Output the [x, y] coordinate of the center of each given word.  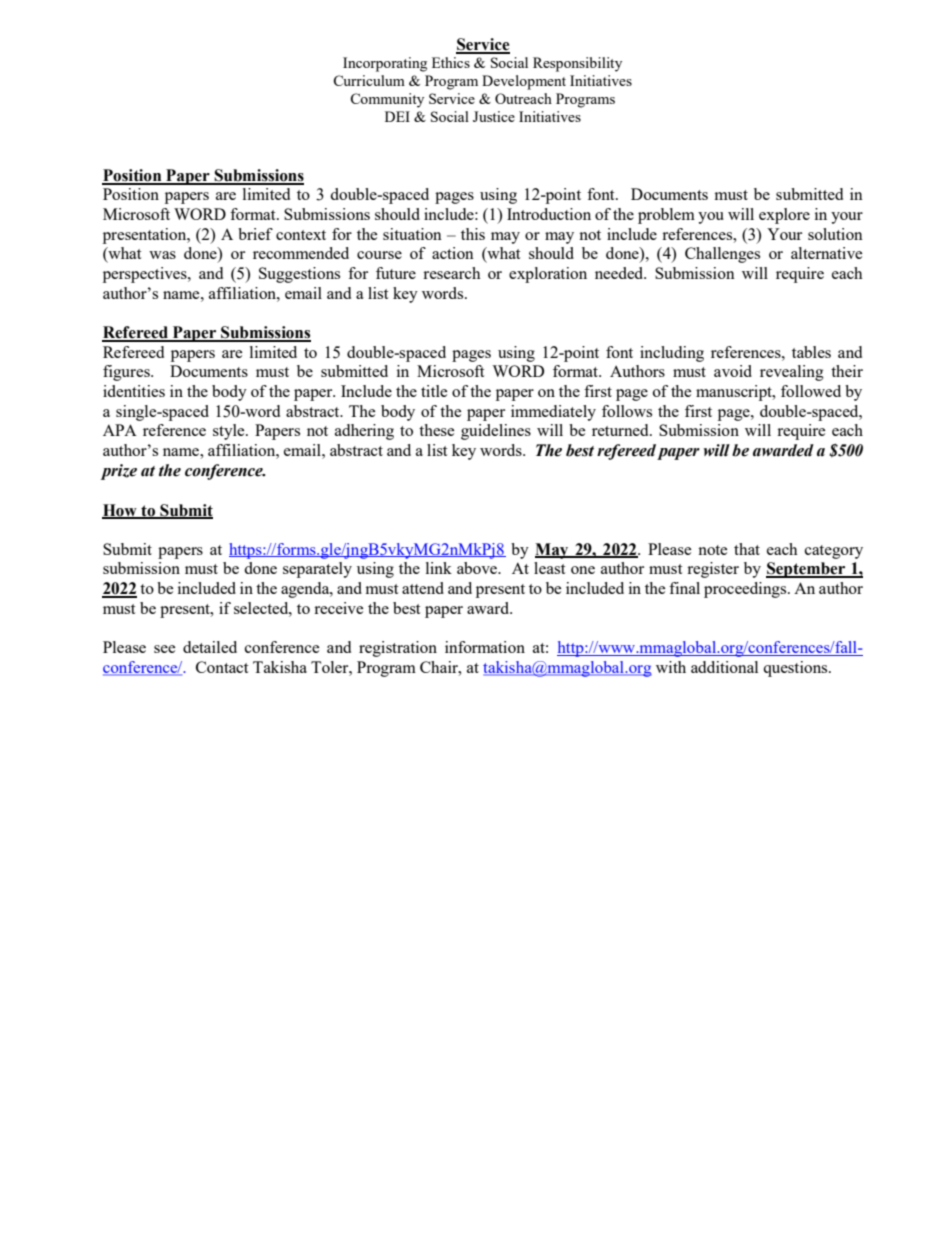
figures [127, 373]
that [747, 549]
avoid [733, 371]
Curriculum [369, 80]
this [473, 234]
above [478, 568]
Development [524, 82]
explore [784, 216]
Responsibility [577, 64]
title [434, 391]
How [120, 511]
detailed [210, 647]
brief [255, 234]
